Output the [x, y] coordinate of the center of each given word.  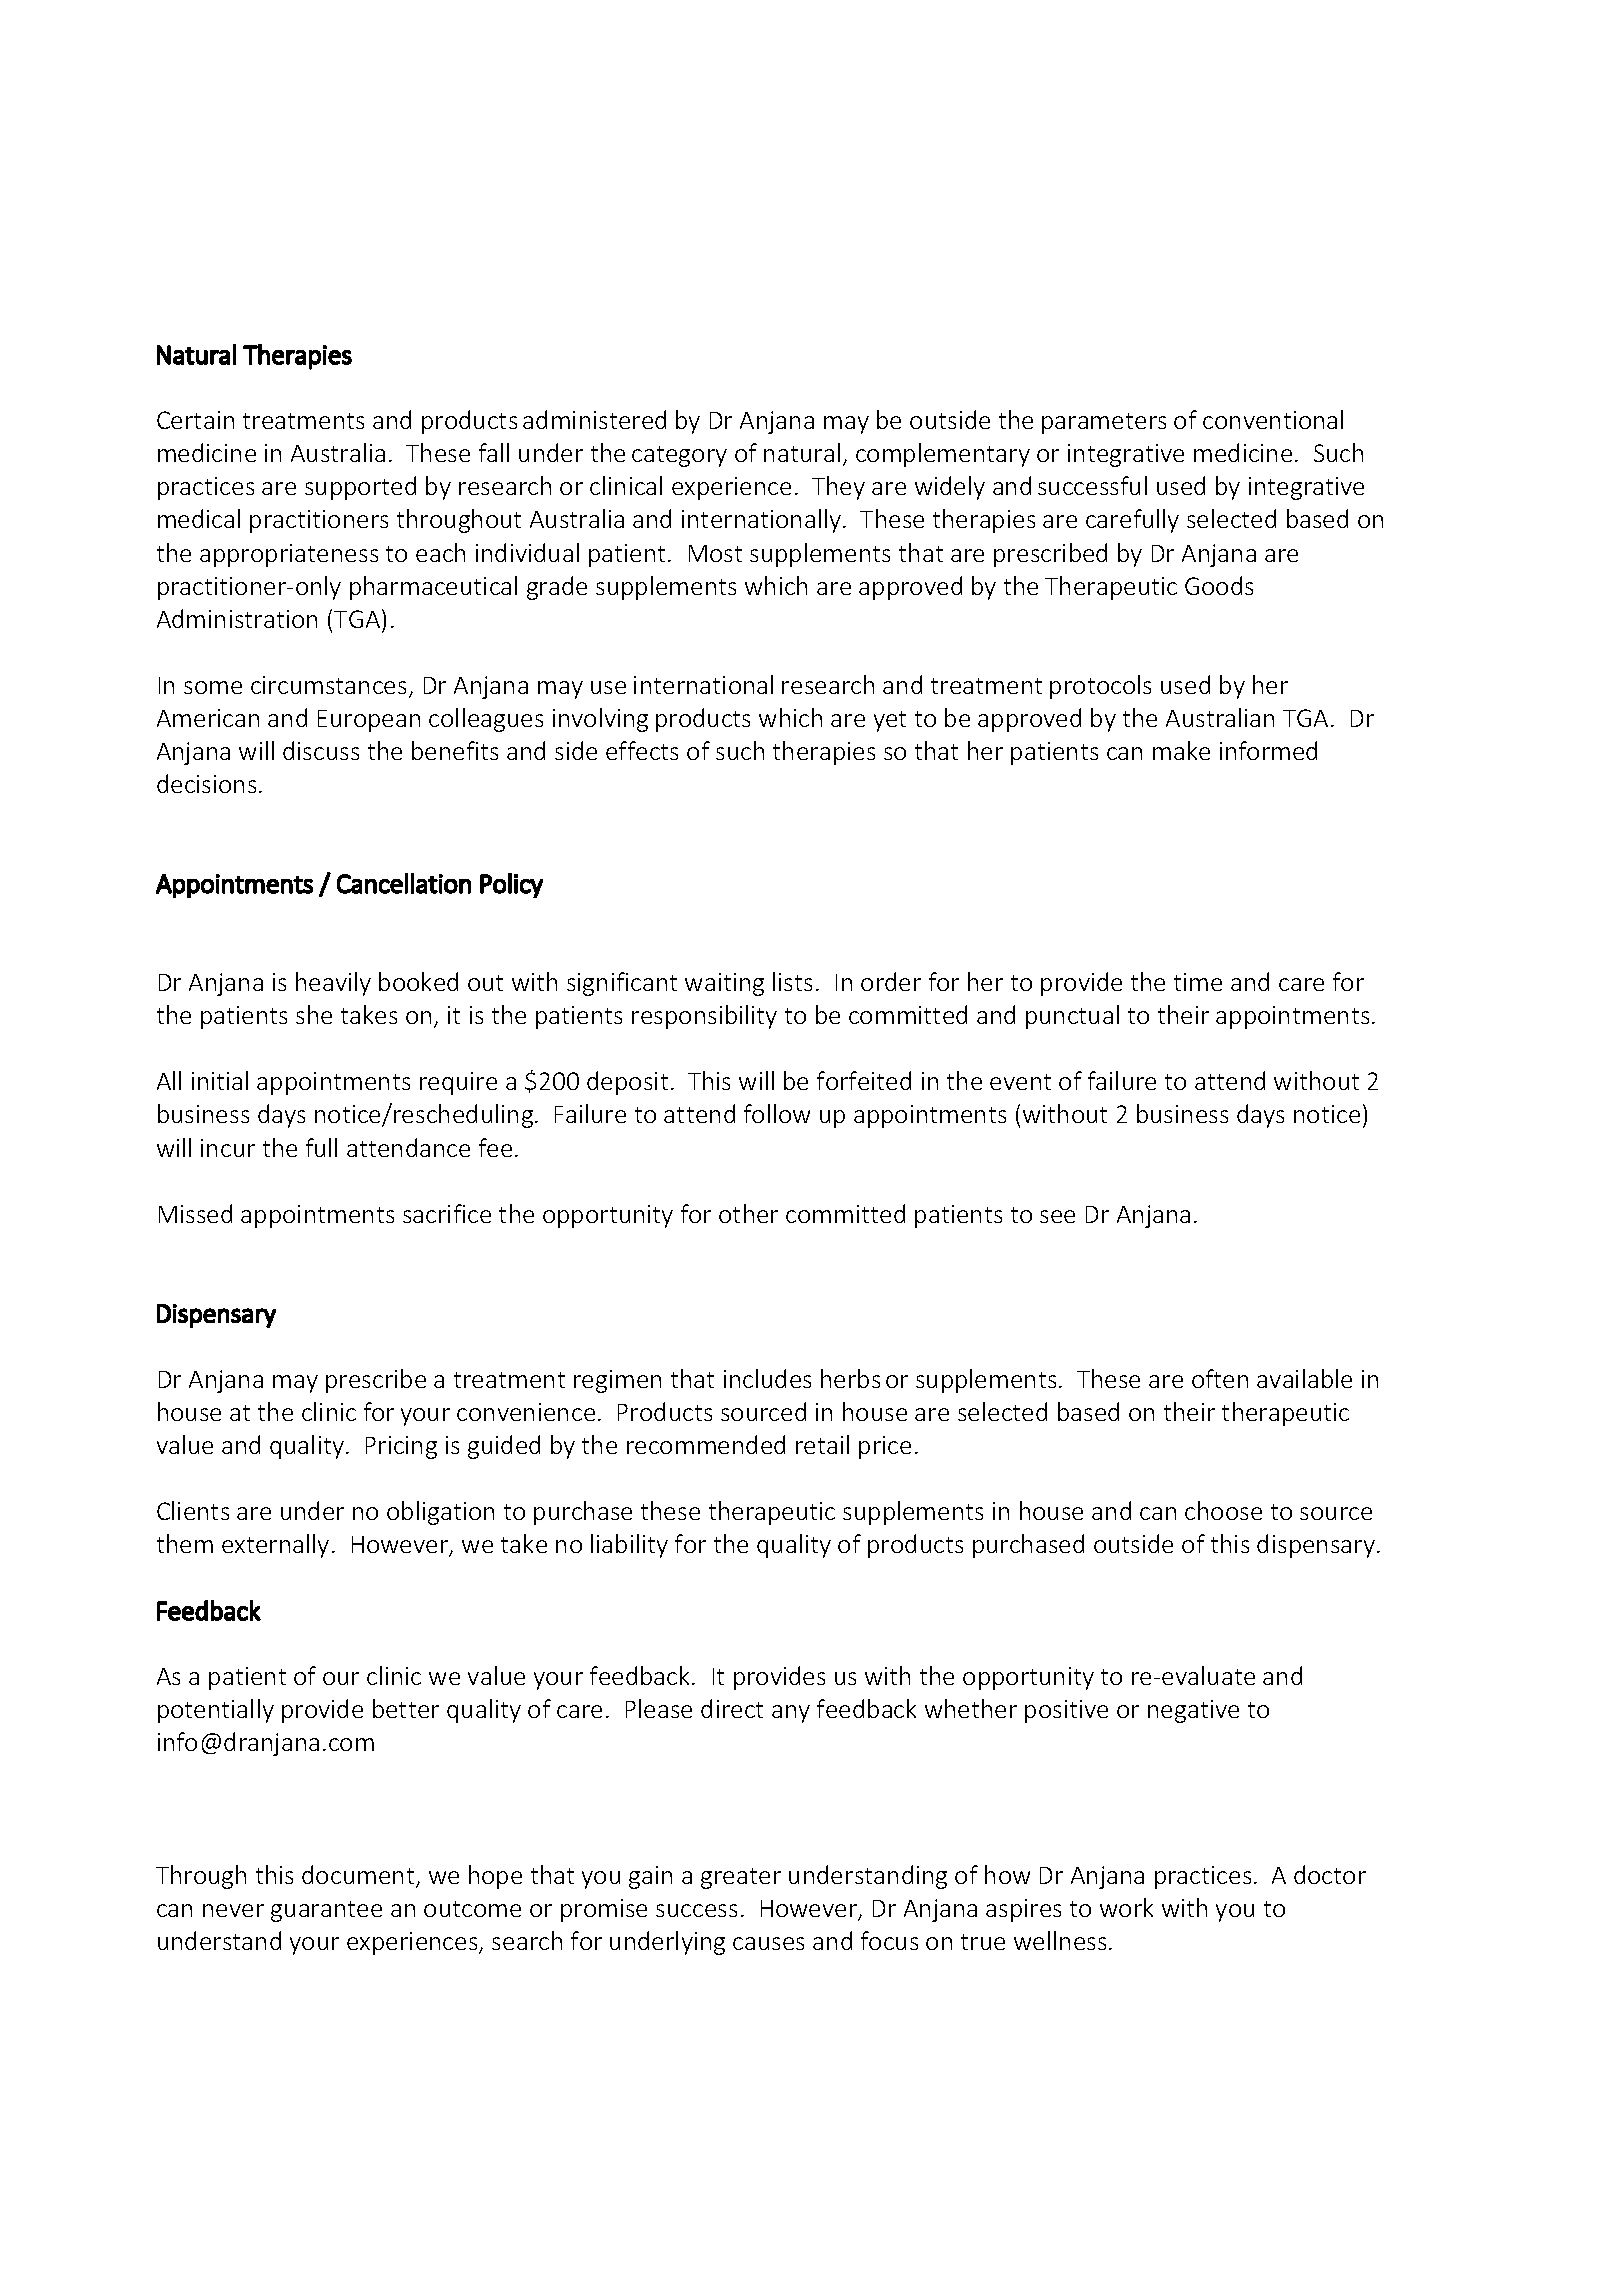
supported [360, 488]
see [1057, 1216]
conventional [1273, 419]
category [679, 456]
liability [629, 1546]
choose [1223, 1510]
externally [275, 1546]
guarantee [326, 1911]
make [1181, 750]
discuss [321, 750]
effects [642, 750]
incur [228, 1148]
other [748, 1213]
